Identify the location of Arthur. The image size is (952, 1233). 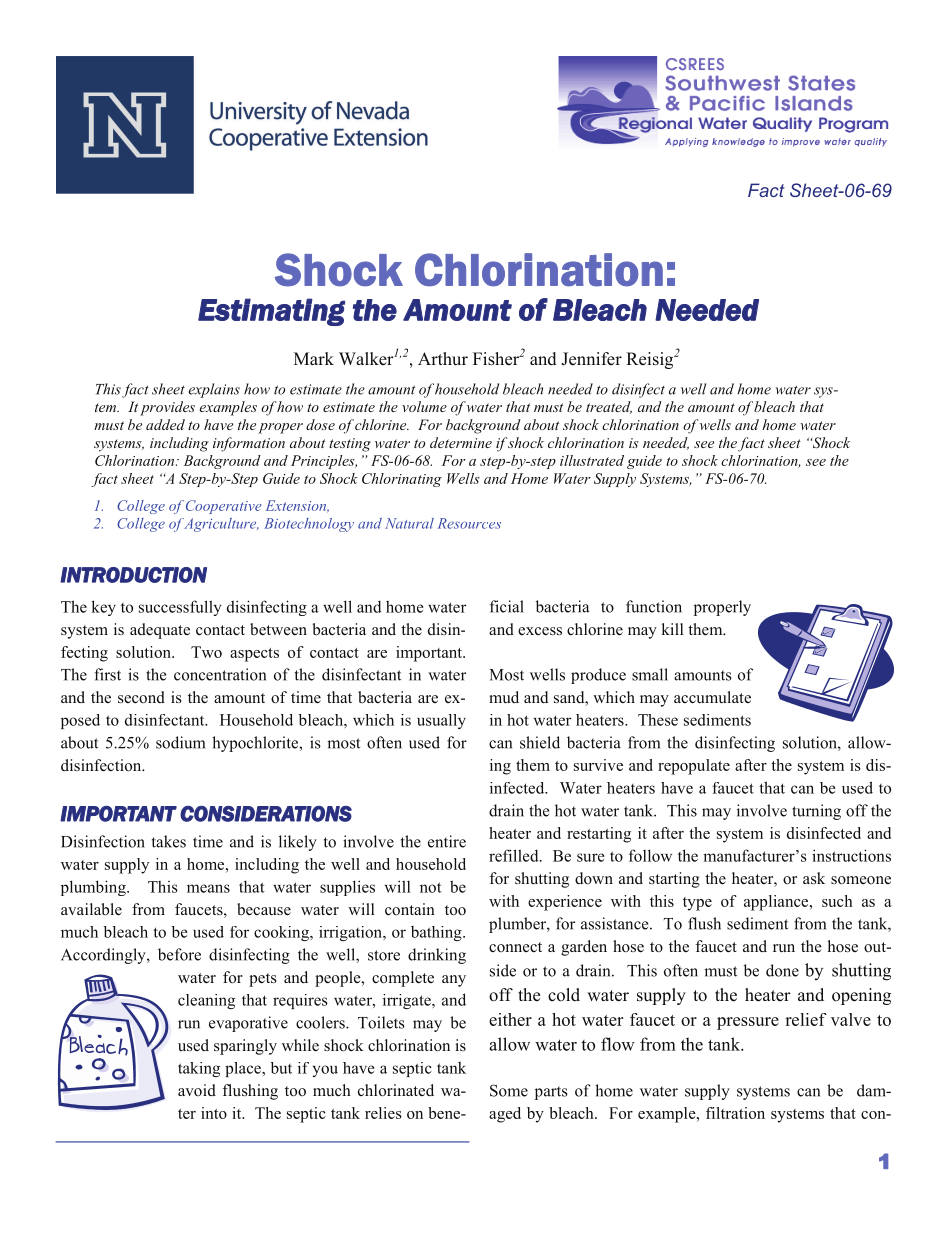
(443, 359).
